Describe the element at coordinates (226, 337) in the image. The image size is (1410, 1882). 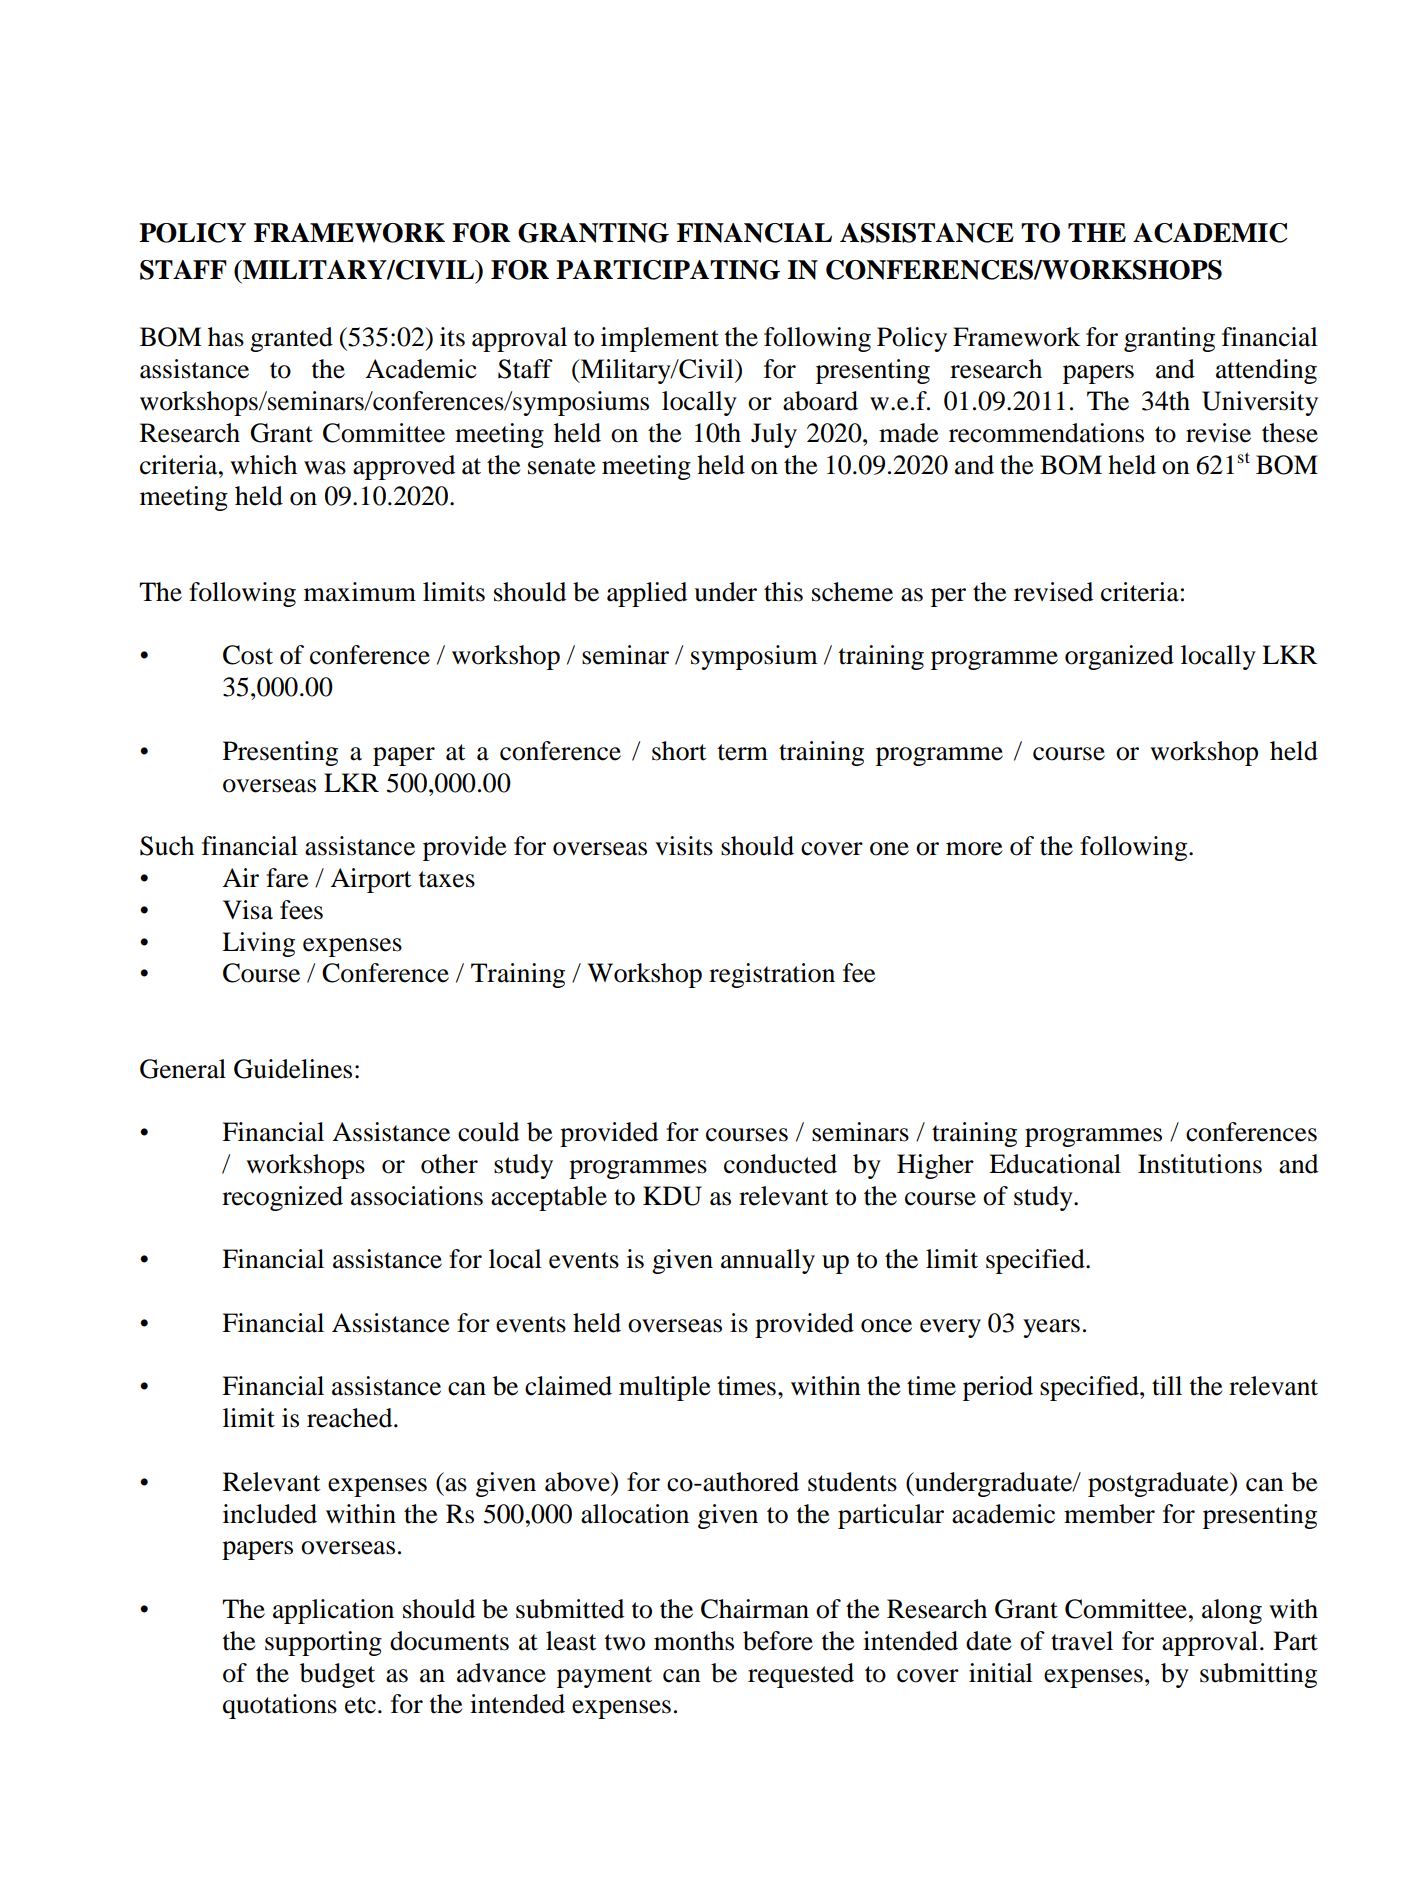
I see `has` at that location.
